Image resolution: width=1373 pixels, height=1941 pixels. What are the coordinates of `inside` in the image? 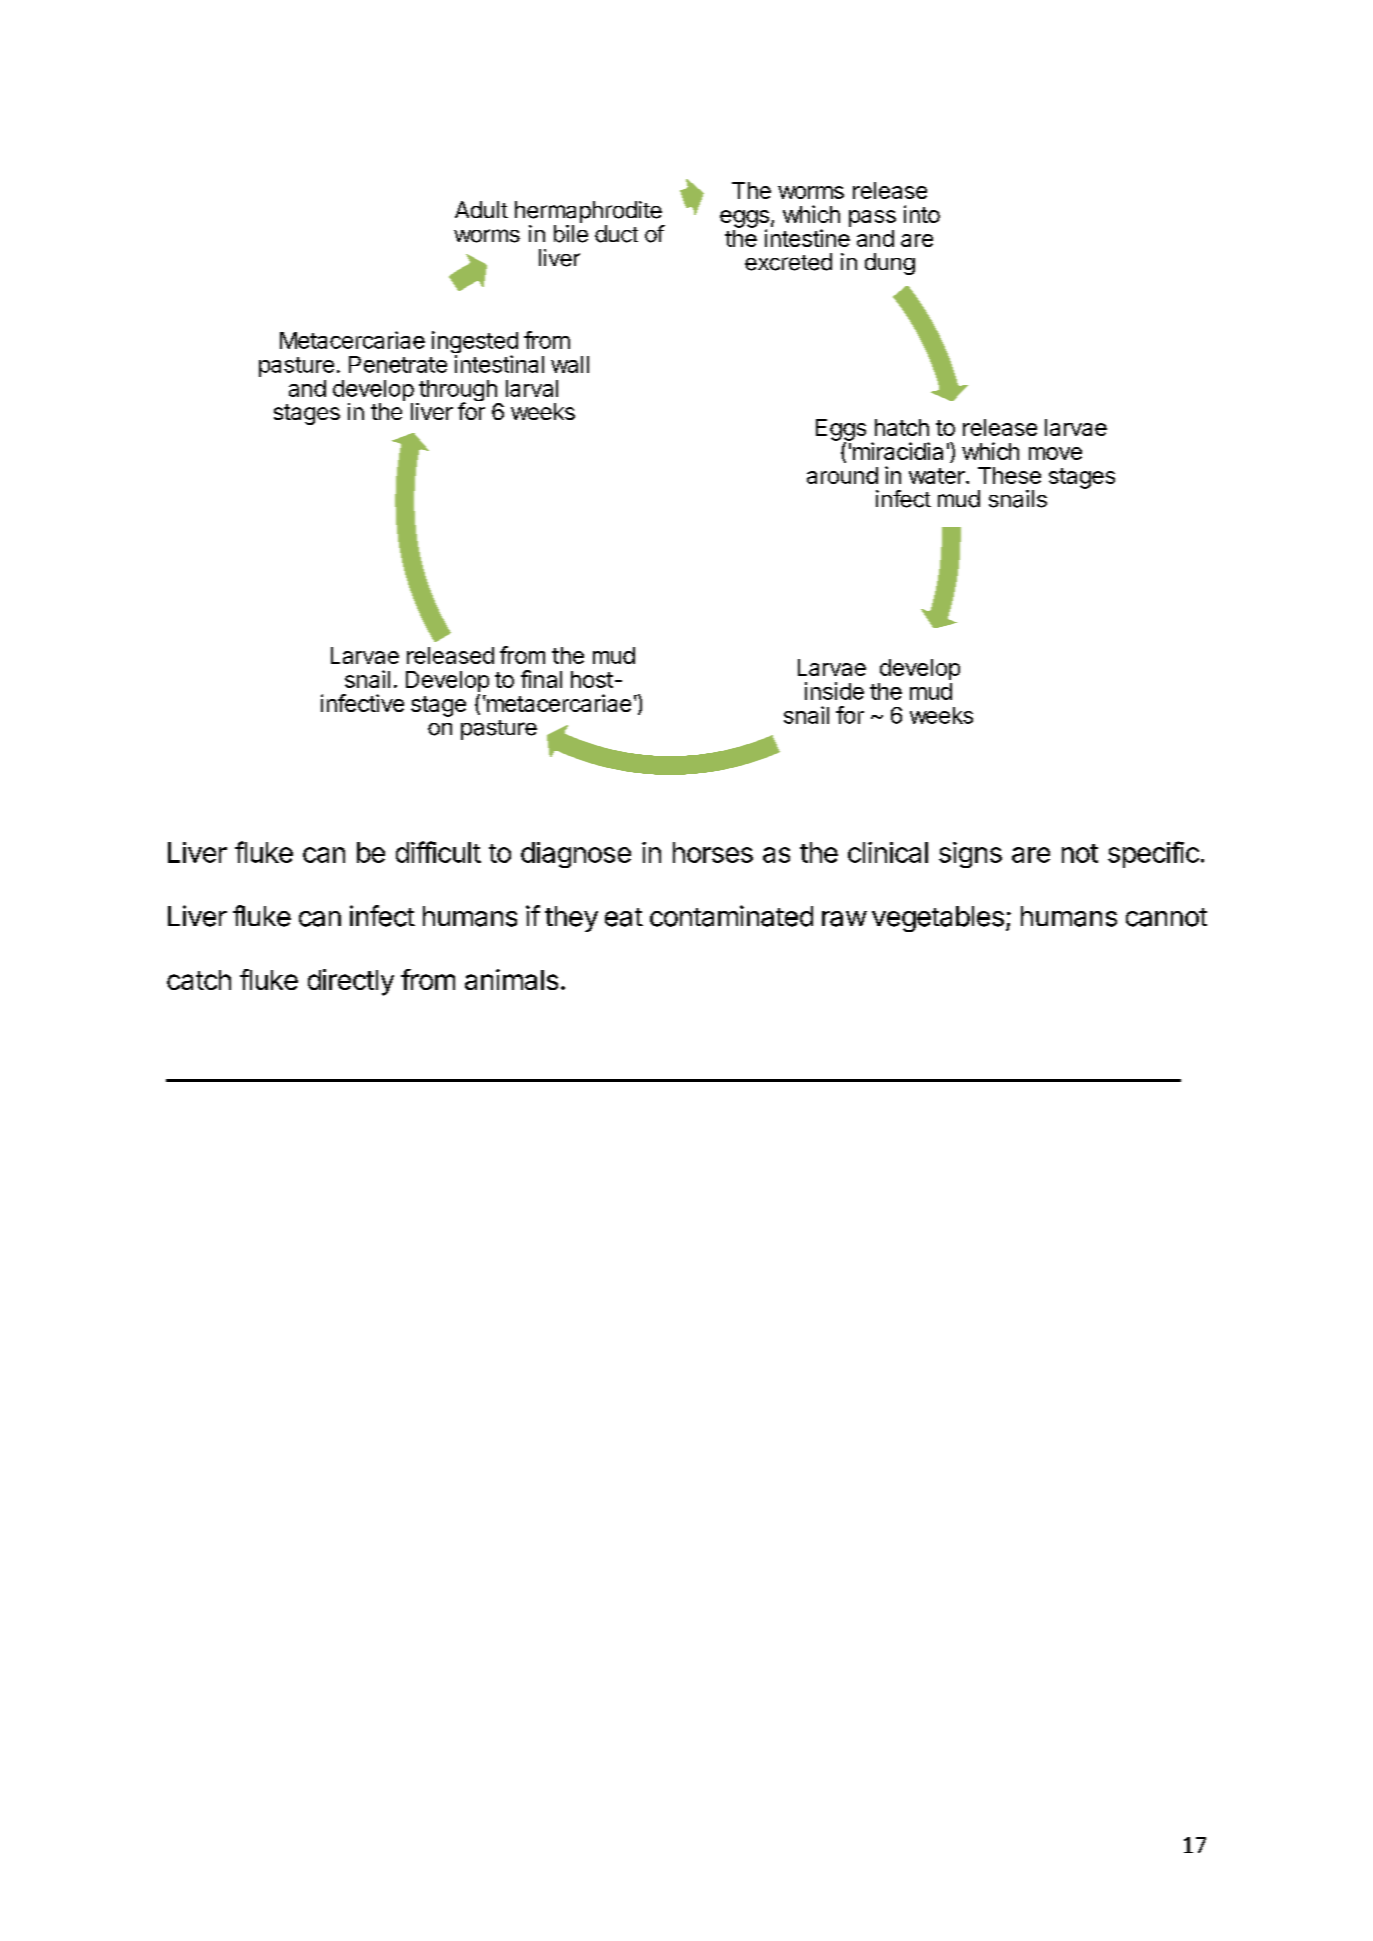 It's located at (834, 691).
